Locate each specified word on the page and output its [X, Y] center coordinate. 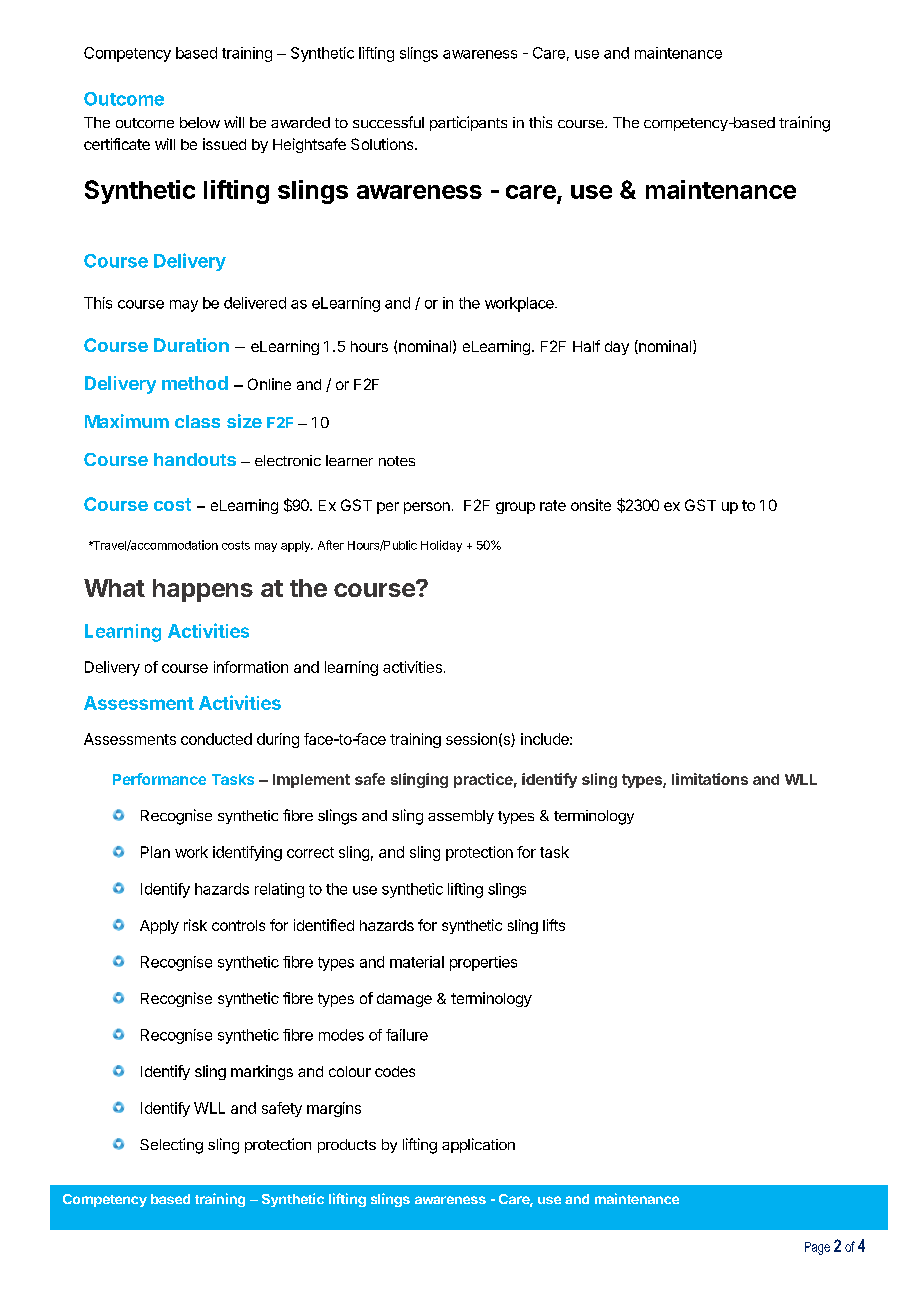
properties [483, 963]
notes [397, 461]
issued [224, 144]
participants [468, 123]
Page [817, 1248]
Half [586, 346]
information [251, 667]
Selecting [171, 1146]
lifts [554, 925]
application [478, 1145]
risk [195, 925]
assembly [461, 817]
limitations [710, 779]
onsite [591, 505]
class [197, 421]
